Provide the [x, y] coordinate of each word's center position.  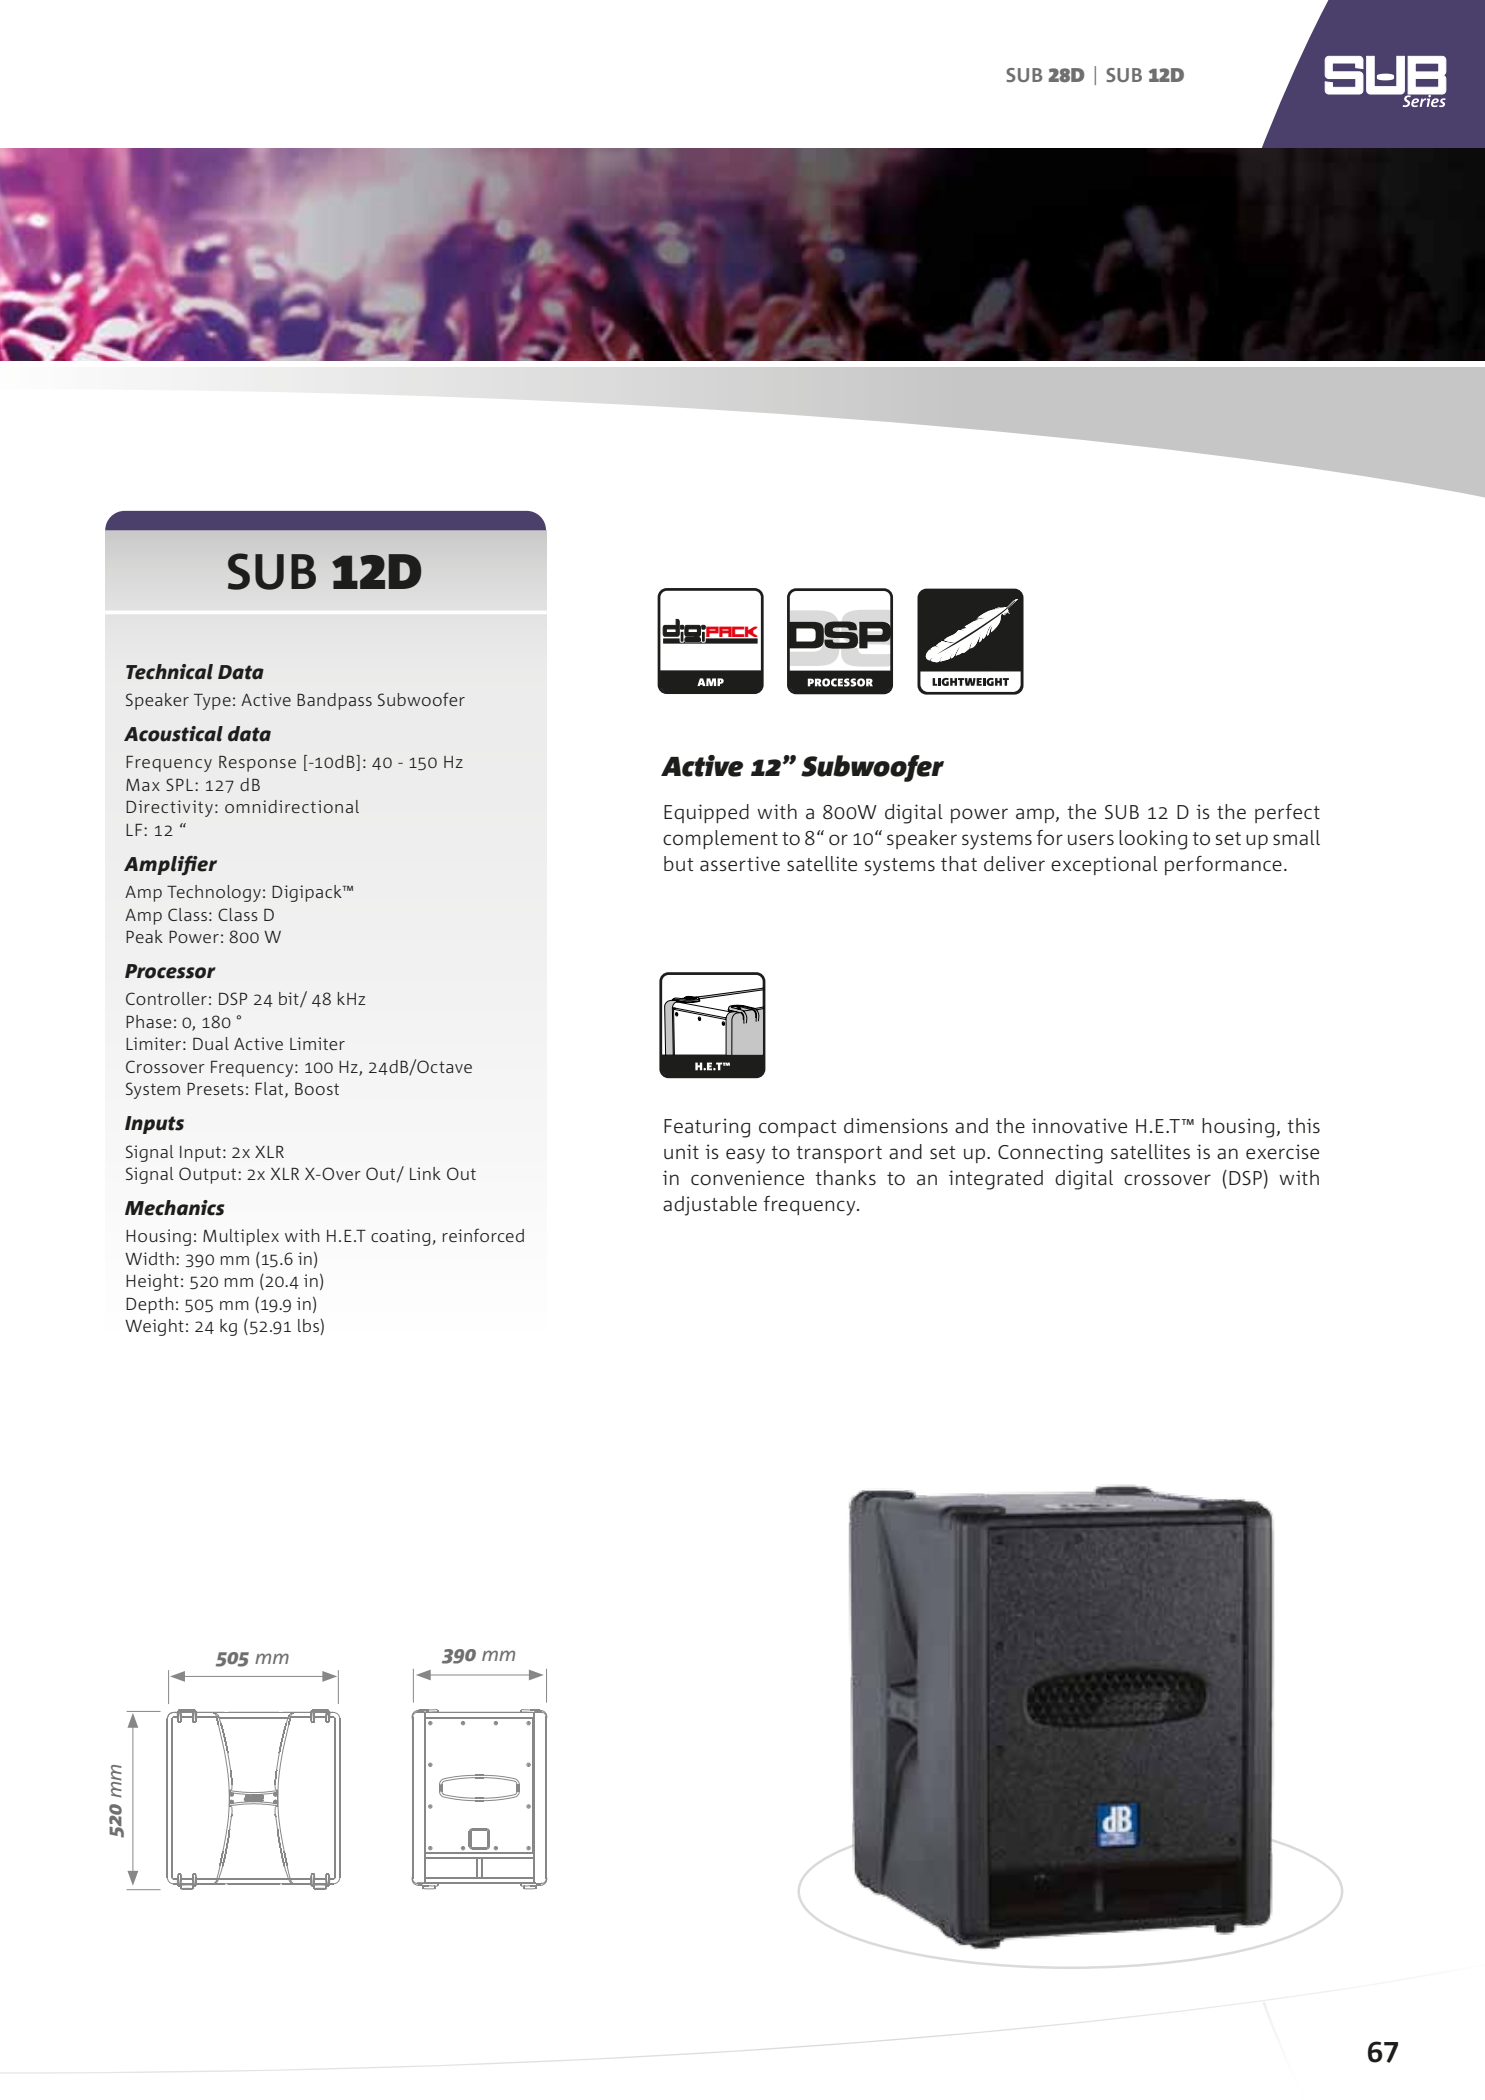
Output [209, 1175]
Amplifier [170, 866]
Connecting [1050, 1154]
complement [720, 839]
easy [745, 1156]
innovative [1079, 1126]
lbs [309, 1327]
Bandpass [334, 701]
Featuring [707, 1128]
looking [1153, 840]
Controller [166, 998]
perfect [1287, 813]
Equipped [706, 813]
